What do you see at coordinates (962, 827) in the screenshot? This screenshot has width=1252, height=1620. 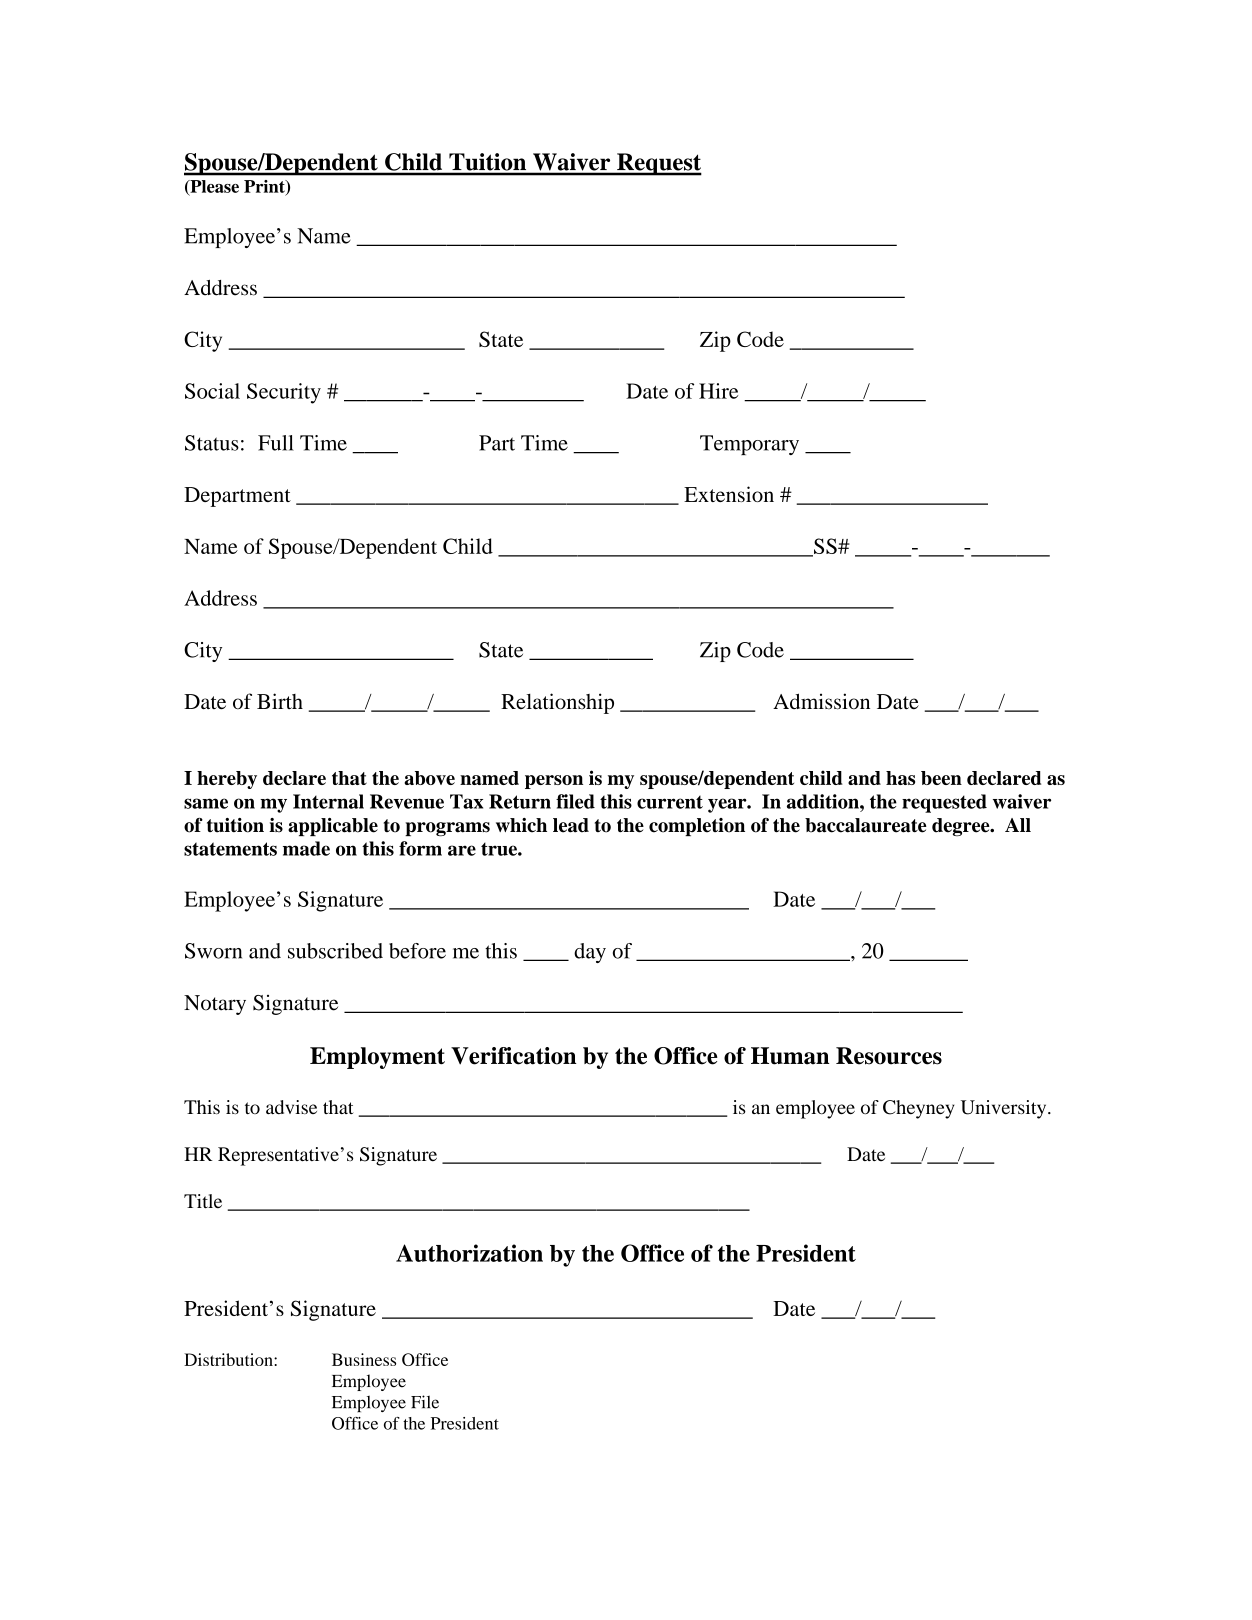 I see `degree` at bounding box center [962, 827].
